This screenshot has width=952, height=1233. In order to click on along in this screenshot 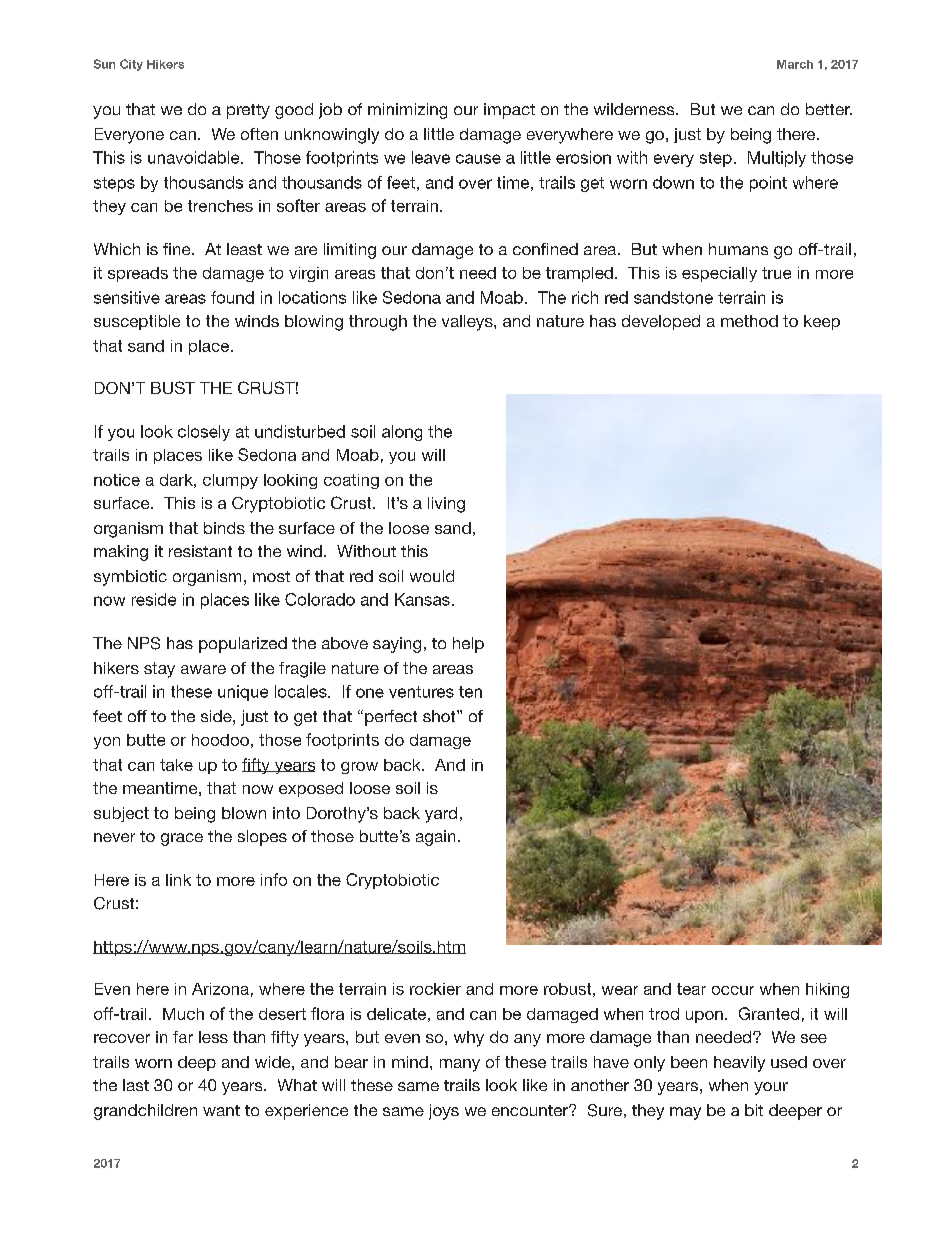, I will do `click(402, 433)`.
